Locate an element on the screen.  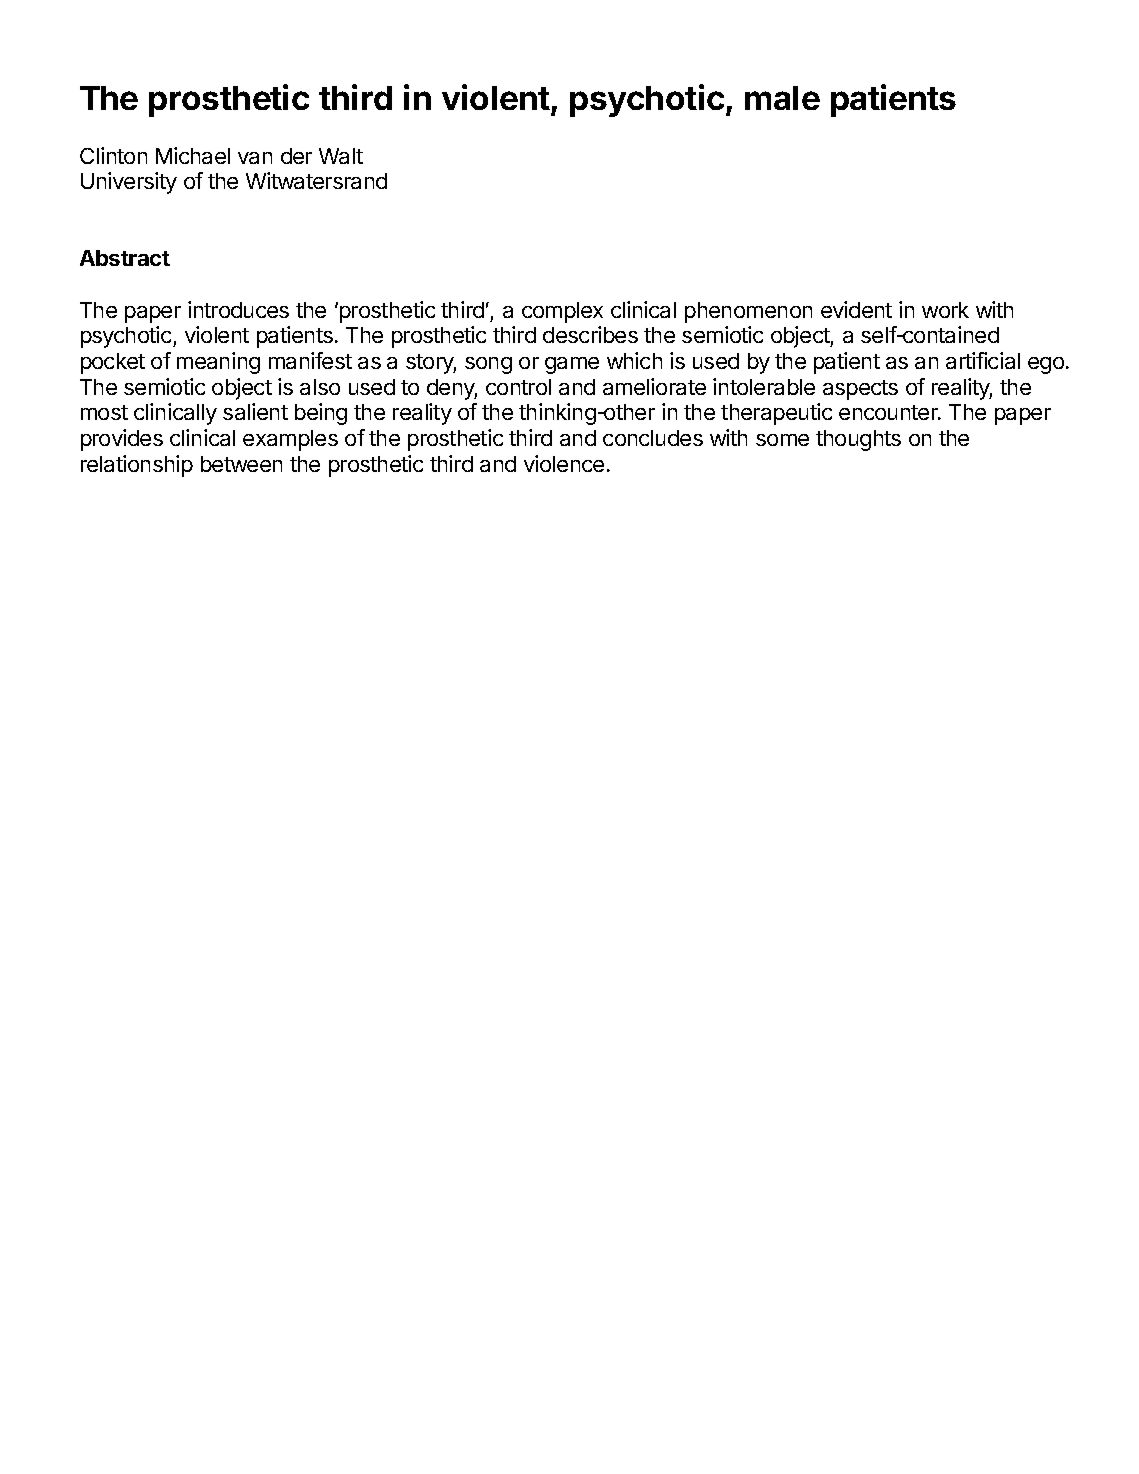
work is located at coordinates (945, 310).
